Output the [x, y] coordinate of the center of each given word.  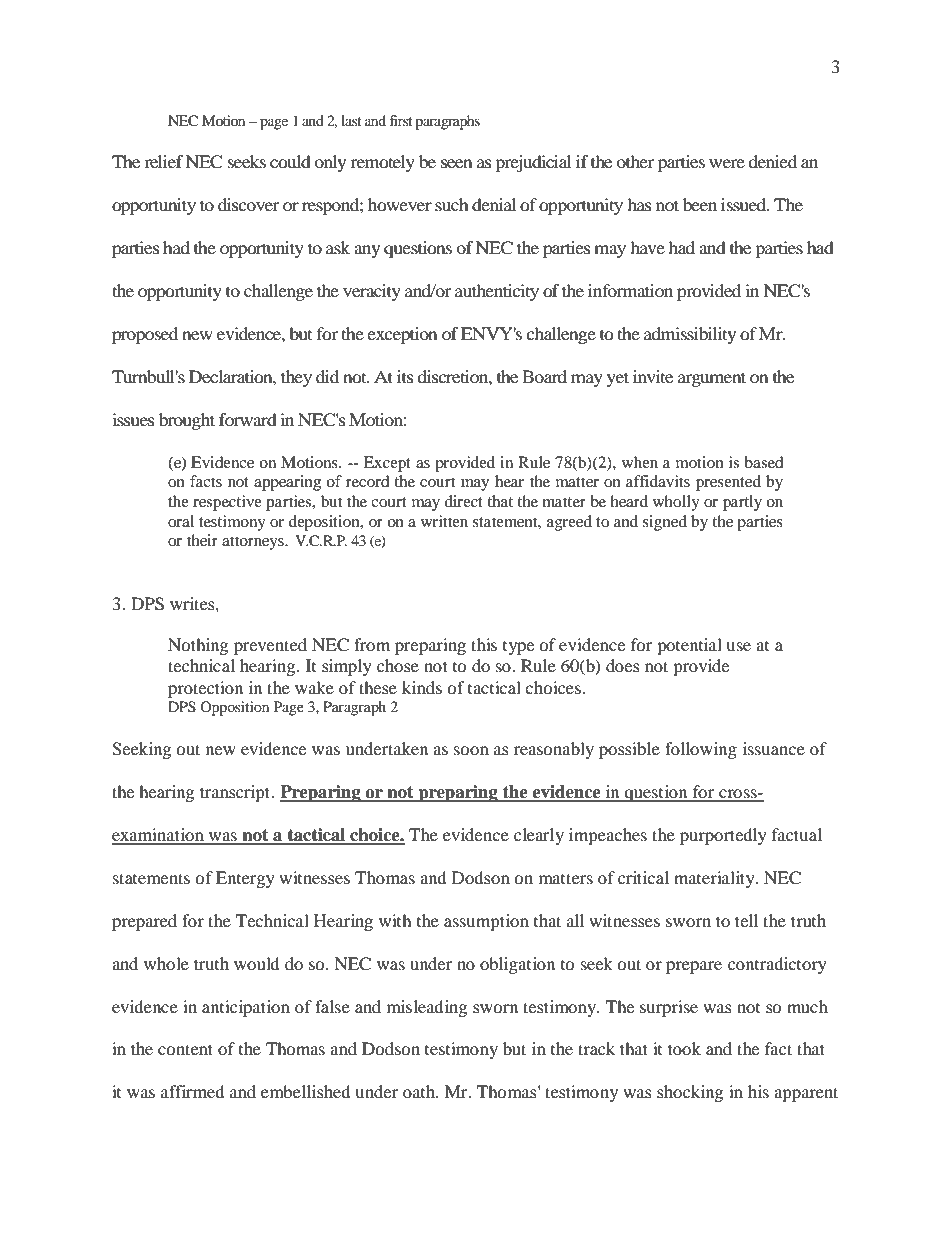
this [484, 644]
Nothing [198, 646]
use [738, 646]
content [185, 1049]
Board [544, 376]
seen [457, 163]
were [727, 163]
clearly [539, 836]
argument [712, 379]
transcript [236, 793]
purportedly [723, 836]
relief [164, 161]
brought [187, 421]
